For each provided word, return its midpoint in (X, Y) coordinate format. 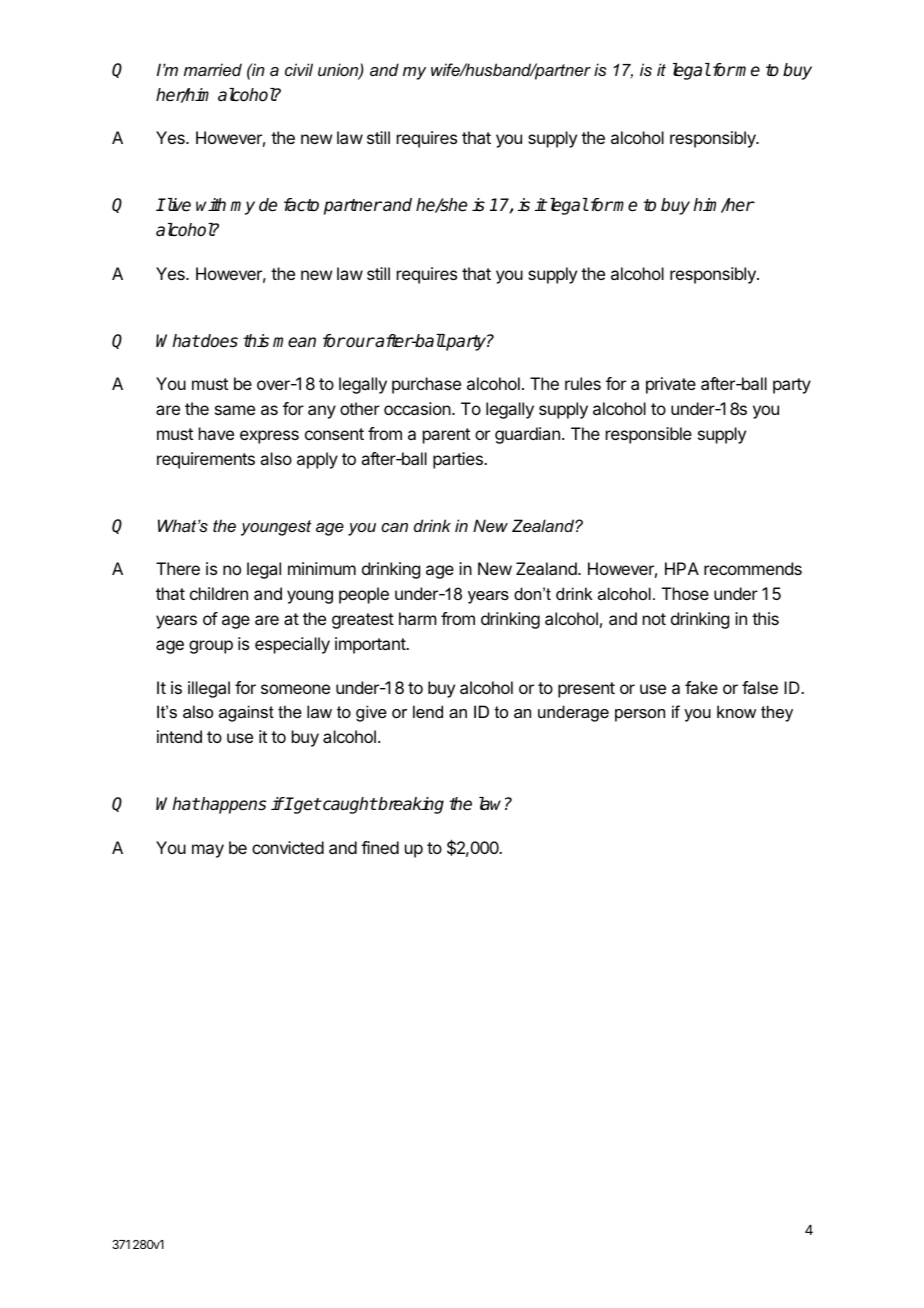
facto (301, 205)
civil (299, 69)
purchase (426, 385)
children (219, 593)
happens (232, 805)
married (213, 69)
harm (417, 618)
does (218, 341)
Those (685, 593)
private (671, 385)
